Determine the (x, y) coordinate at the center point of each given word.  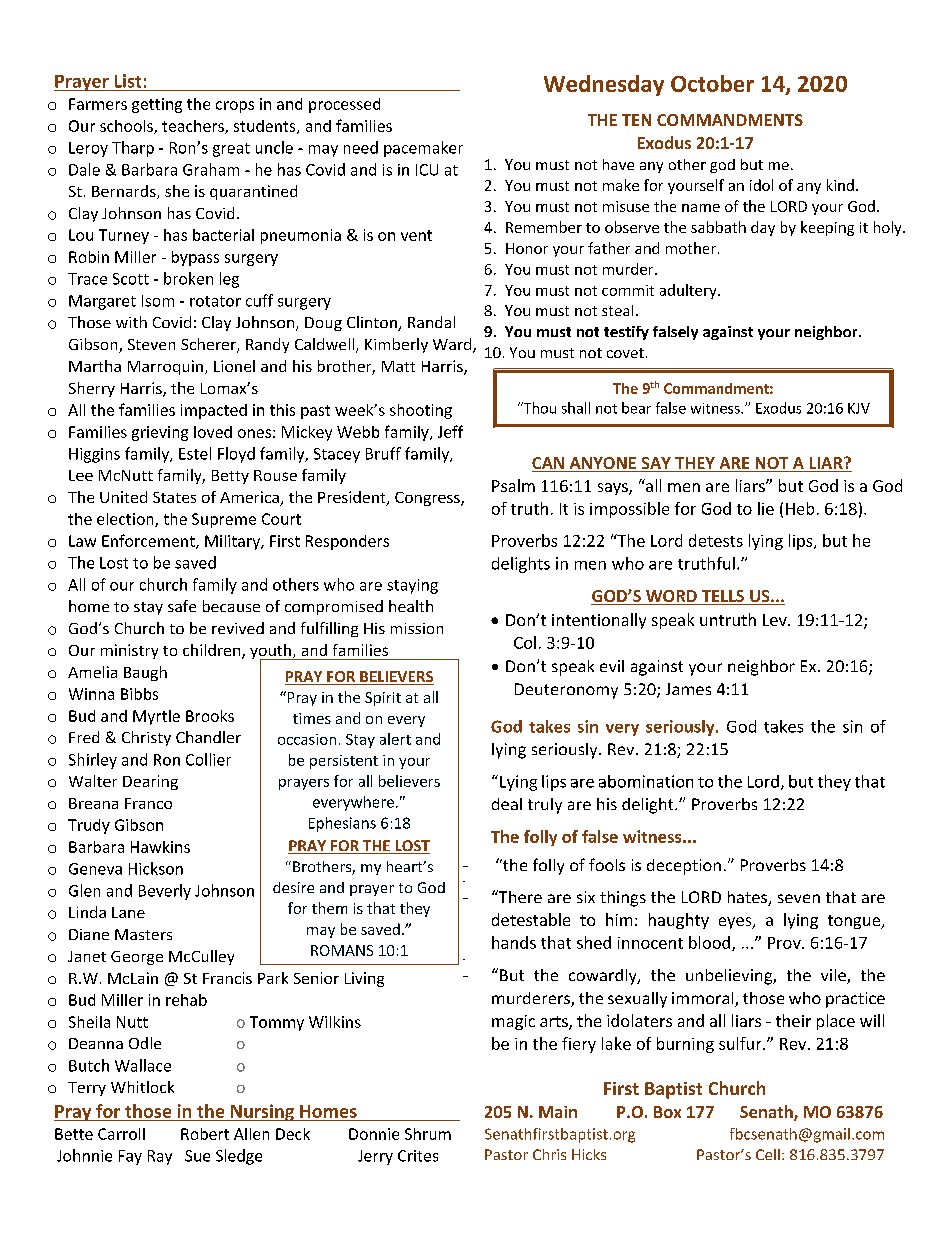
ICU (427, 170)
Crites (418, 1156)
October (712, 83)
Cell (768, 1154)
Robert (205, 1134)
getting (157, 105)
